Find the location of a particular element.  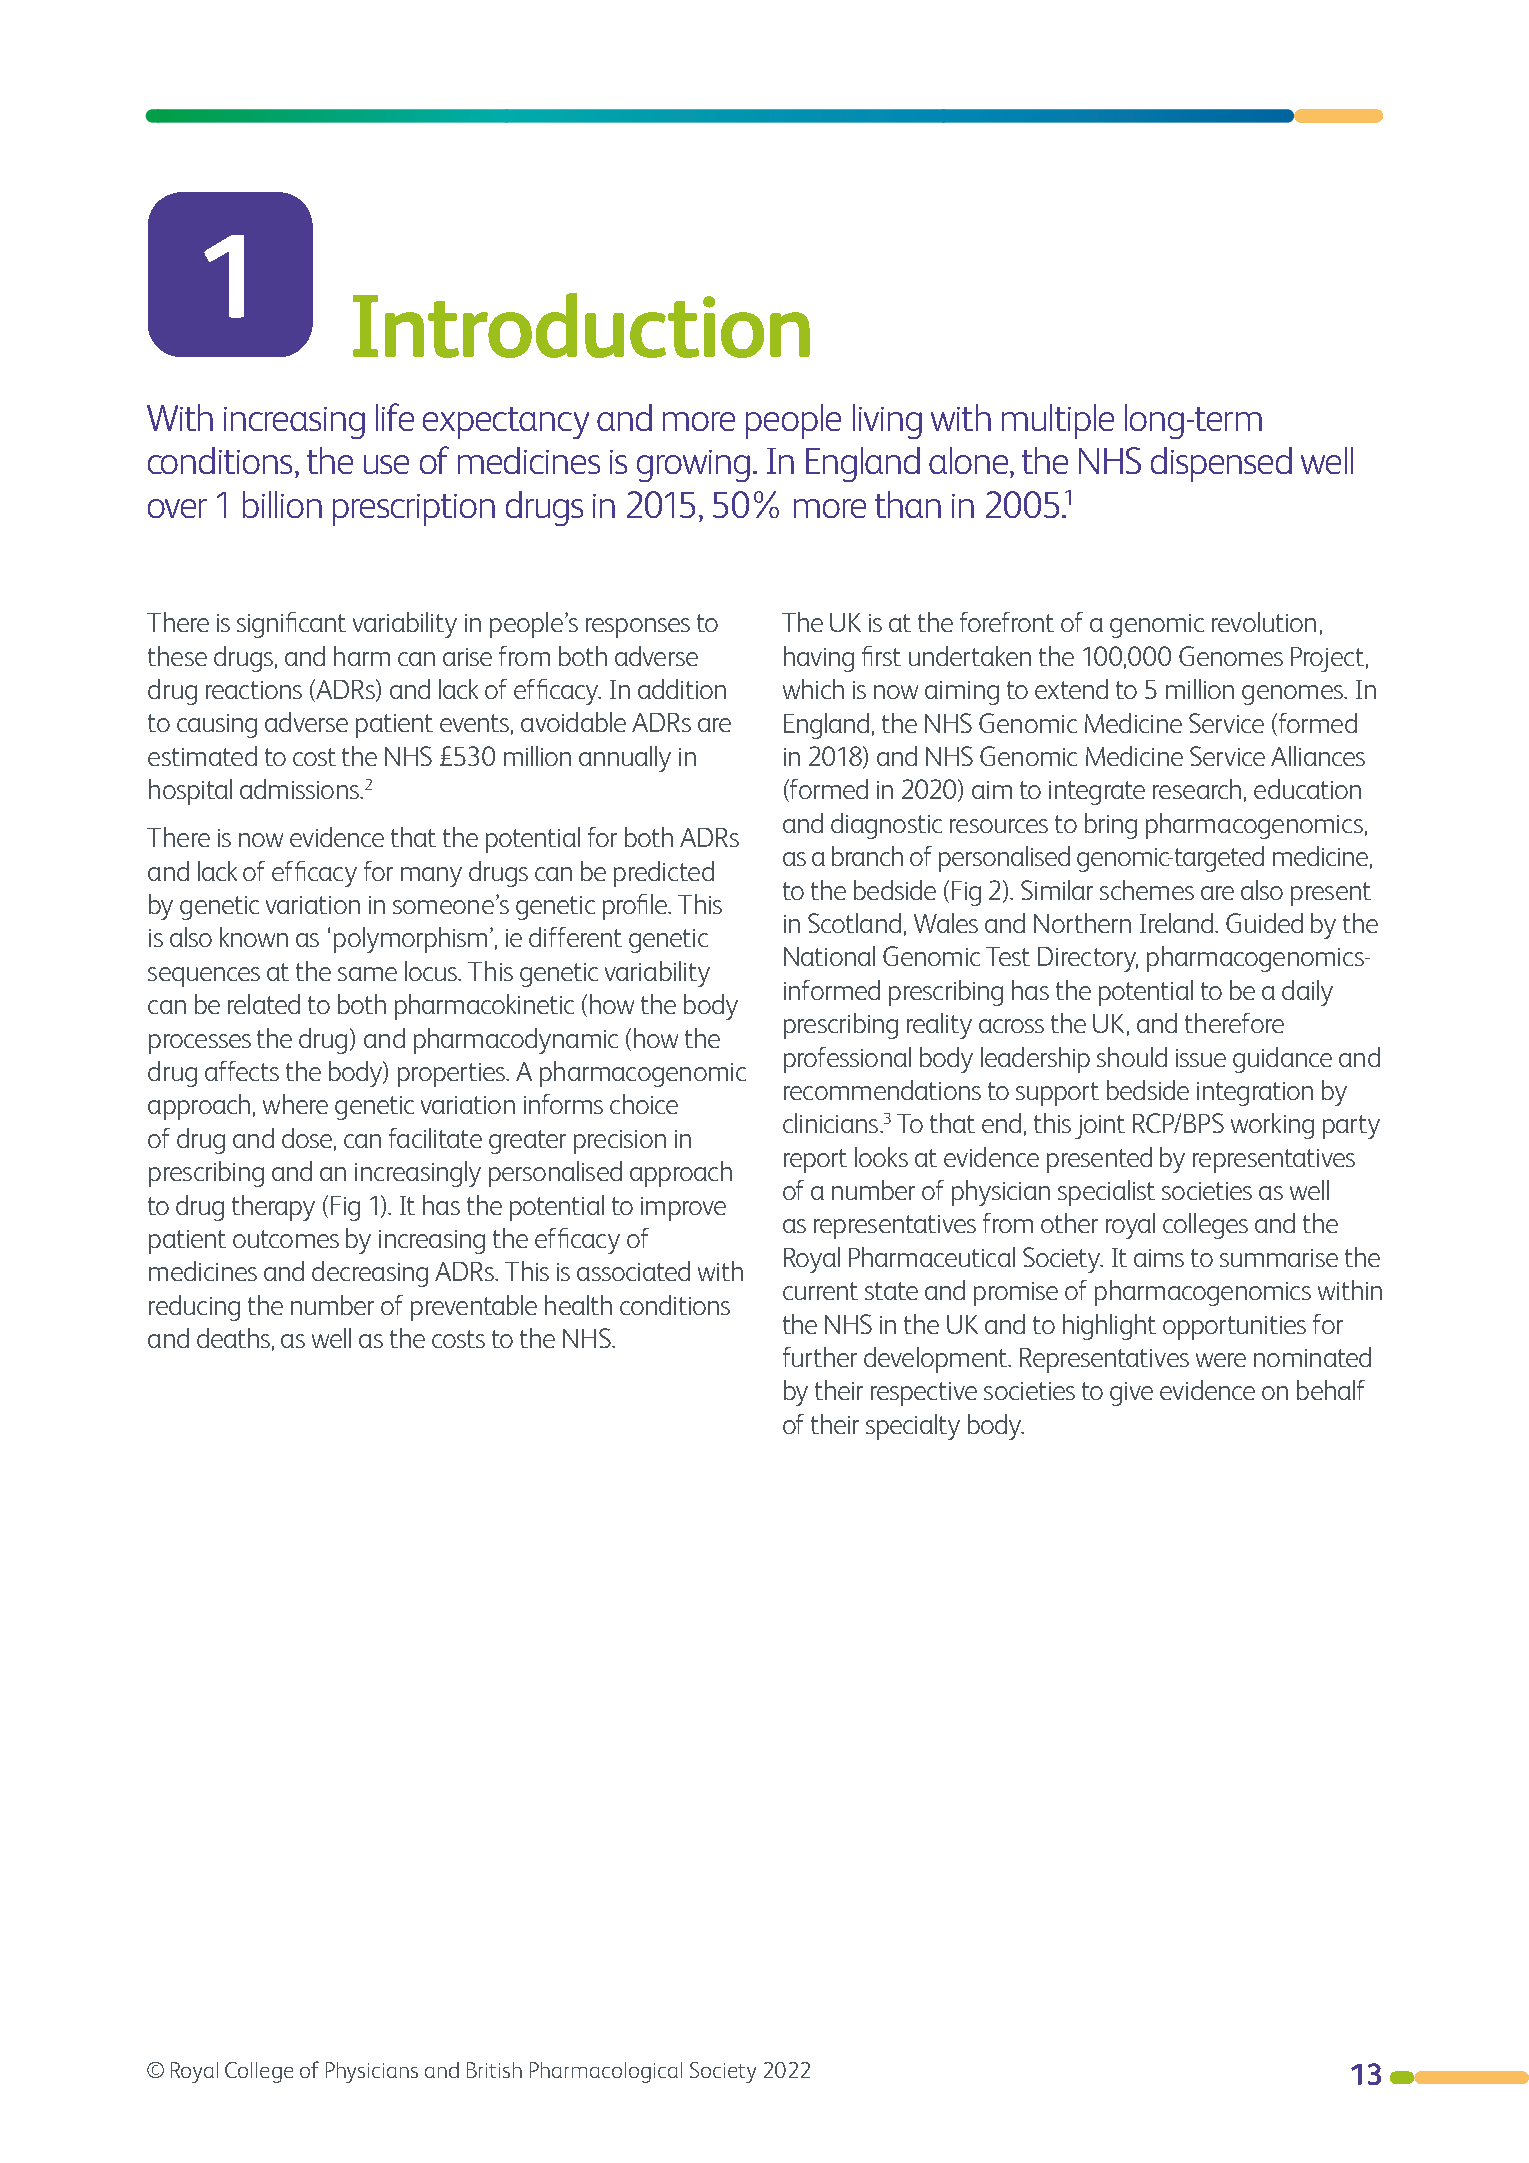

life is located at coordinates (395, 417).
